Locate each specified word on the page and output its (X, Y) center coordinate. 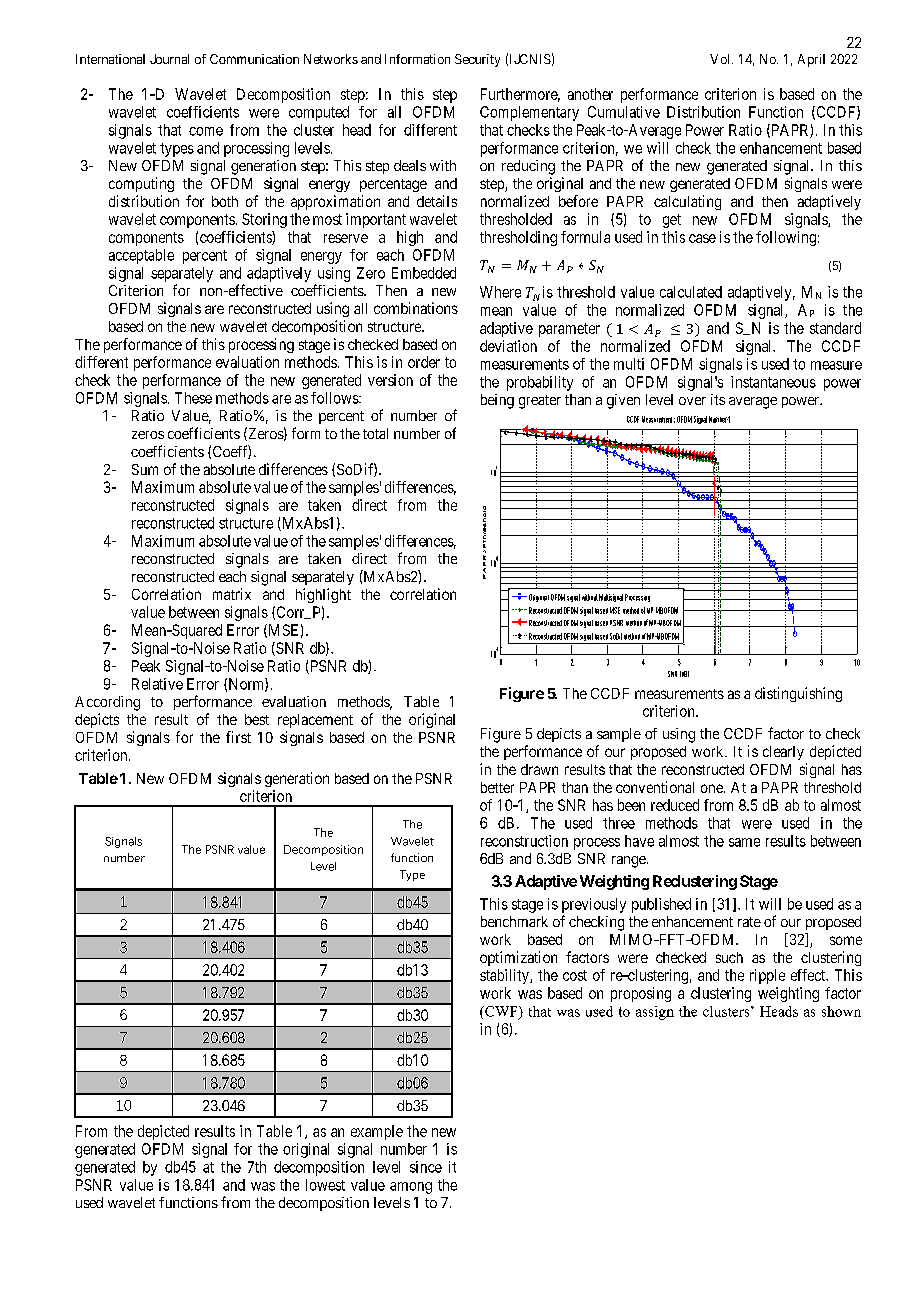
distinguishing (798, 694)
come (206, 131)
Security (477, 60)
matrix (232, 594)
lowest (325, 1185)
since (426, 1167)
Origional (539, 598)
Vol (721, 59)
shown (841, 1011)
